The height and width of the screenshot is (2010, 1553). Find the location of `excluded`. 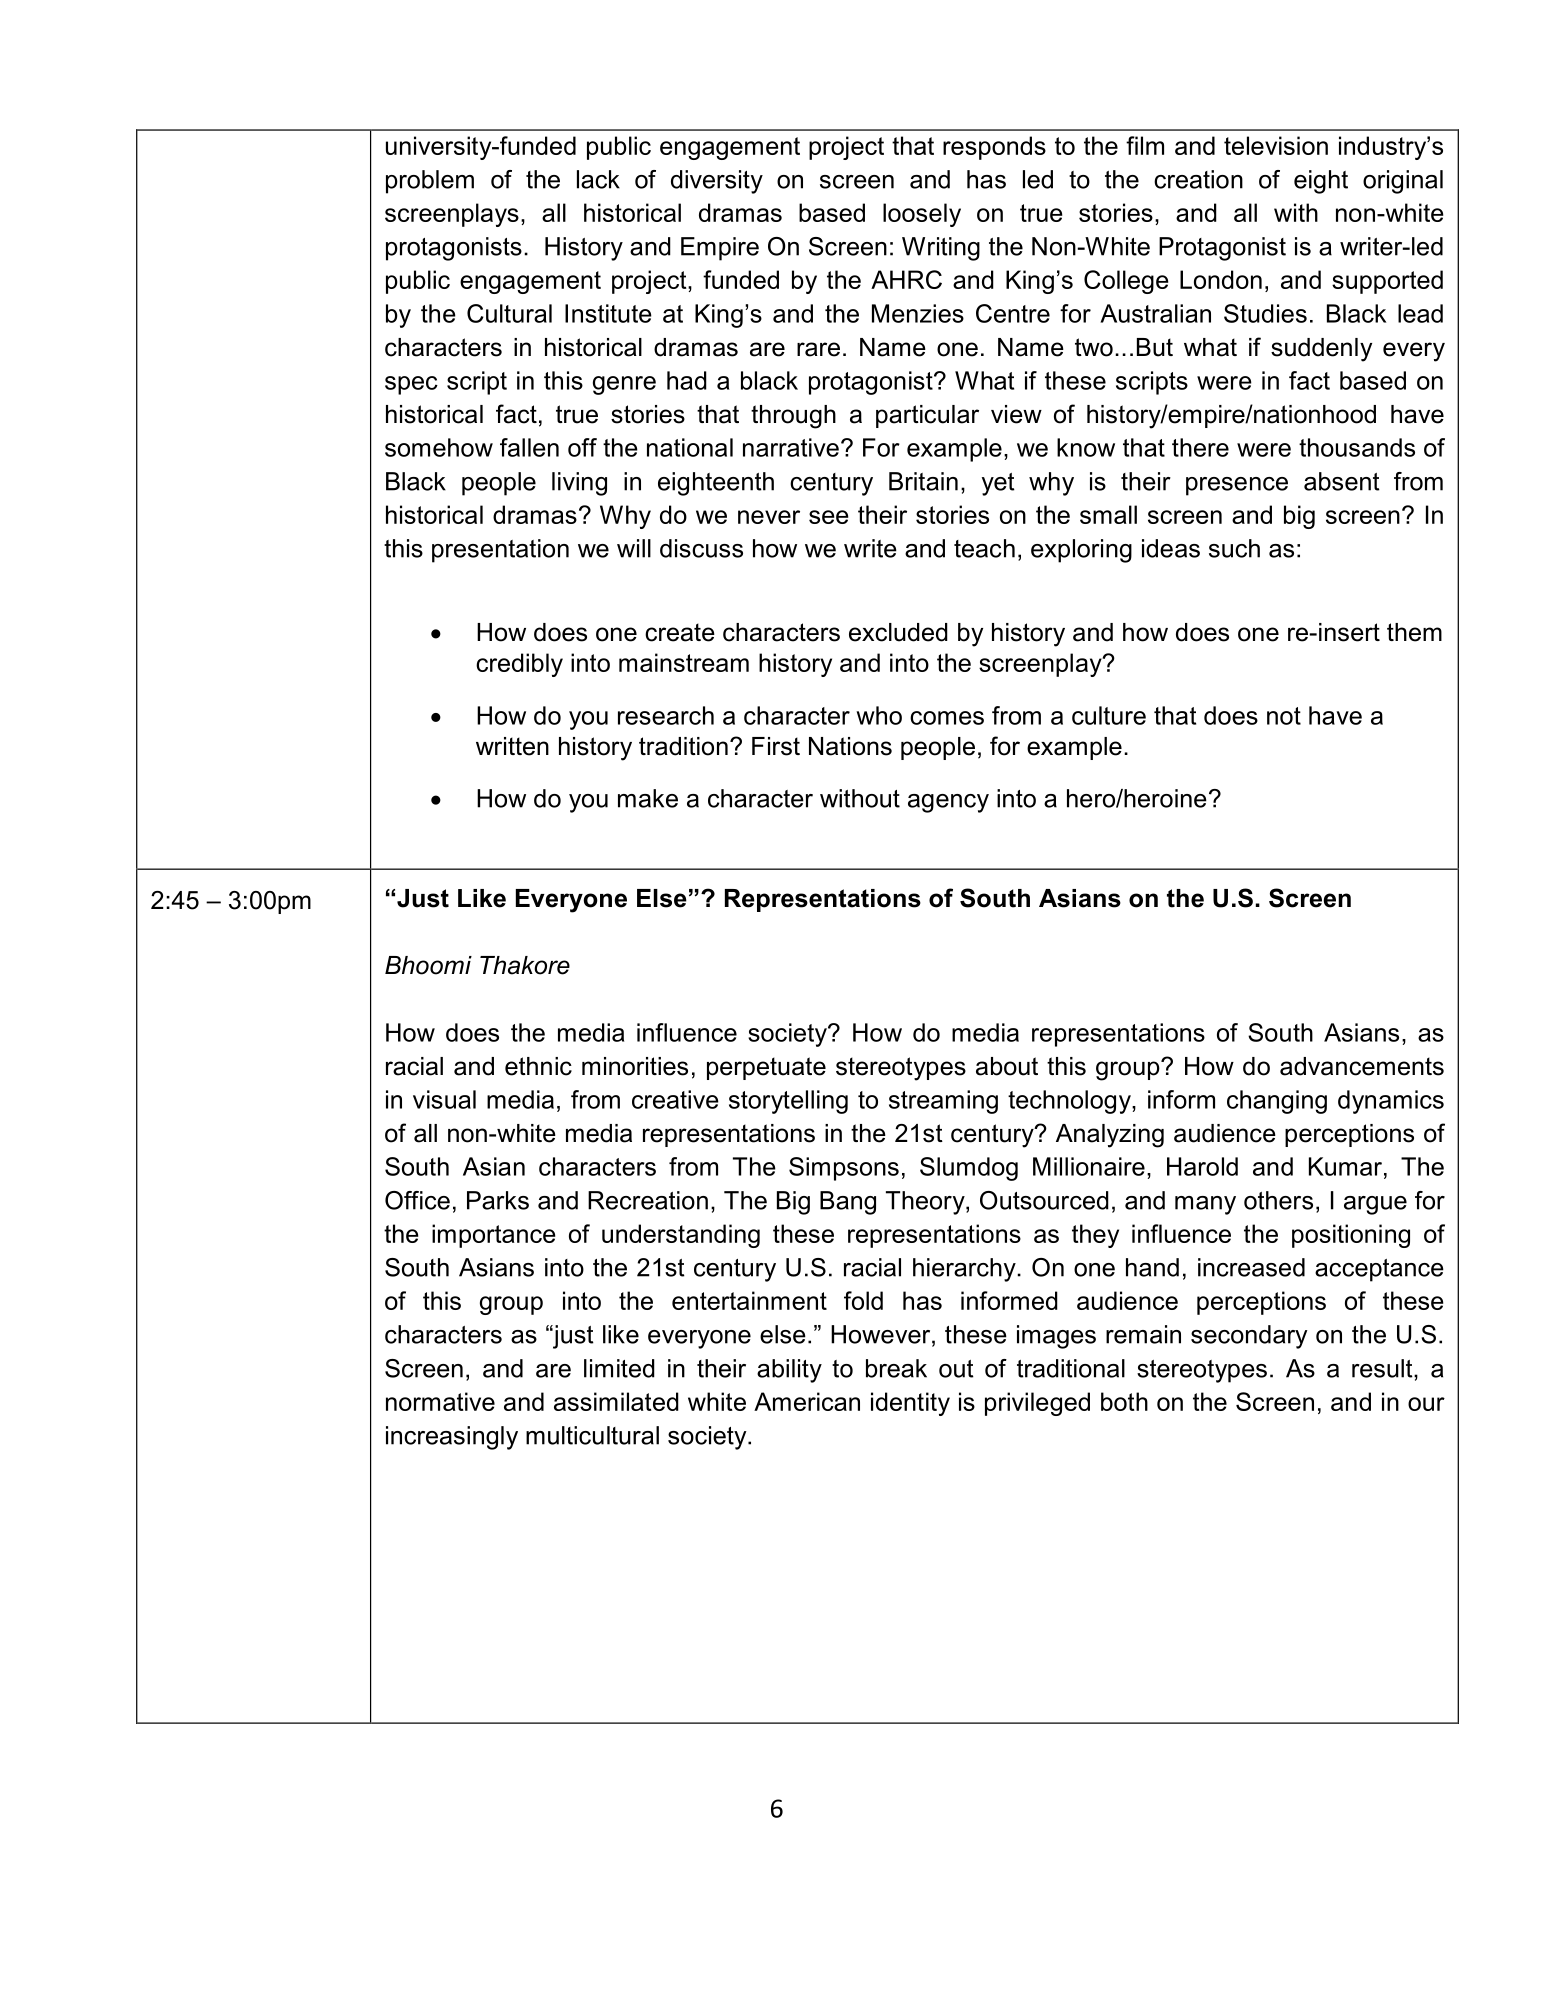

excluded is located at coordinates (898, 632).
